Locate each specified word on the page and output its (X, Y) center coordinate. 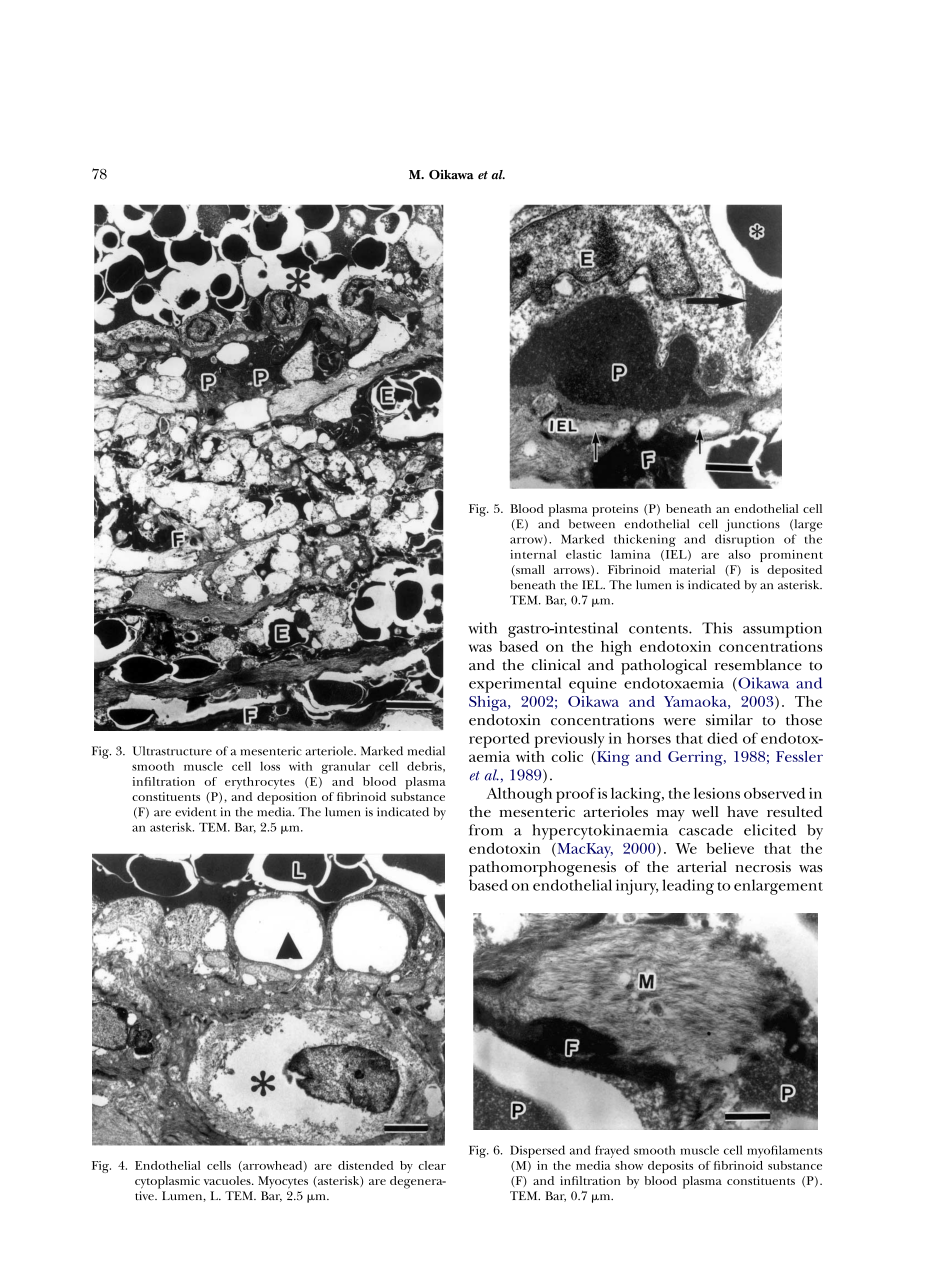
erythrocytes (260, 783)
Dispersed (537, 1151)
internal (533, 554)
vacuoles (228, 1180)
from (486, 830)
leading (688, 887)
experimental (515, 685)
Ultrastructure (172, 751)
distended (366, 1165)
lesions (717, 793)
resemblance (758, 665)
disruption (744, 540)
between (592, 524)
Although (519, 795)
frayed (612, 1151)
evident (196, 812)
